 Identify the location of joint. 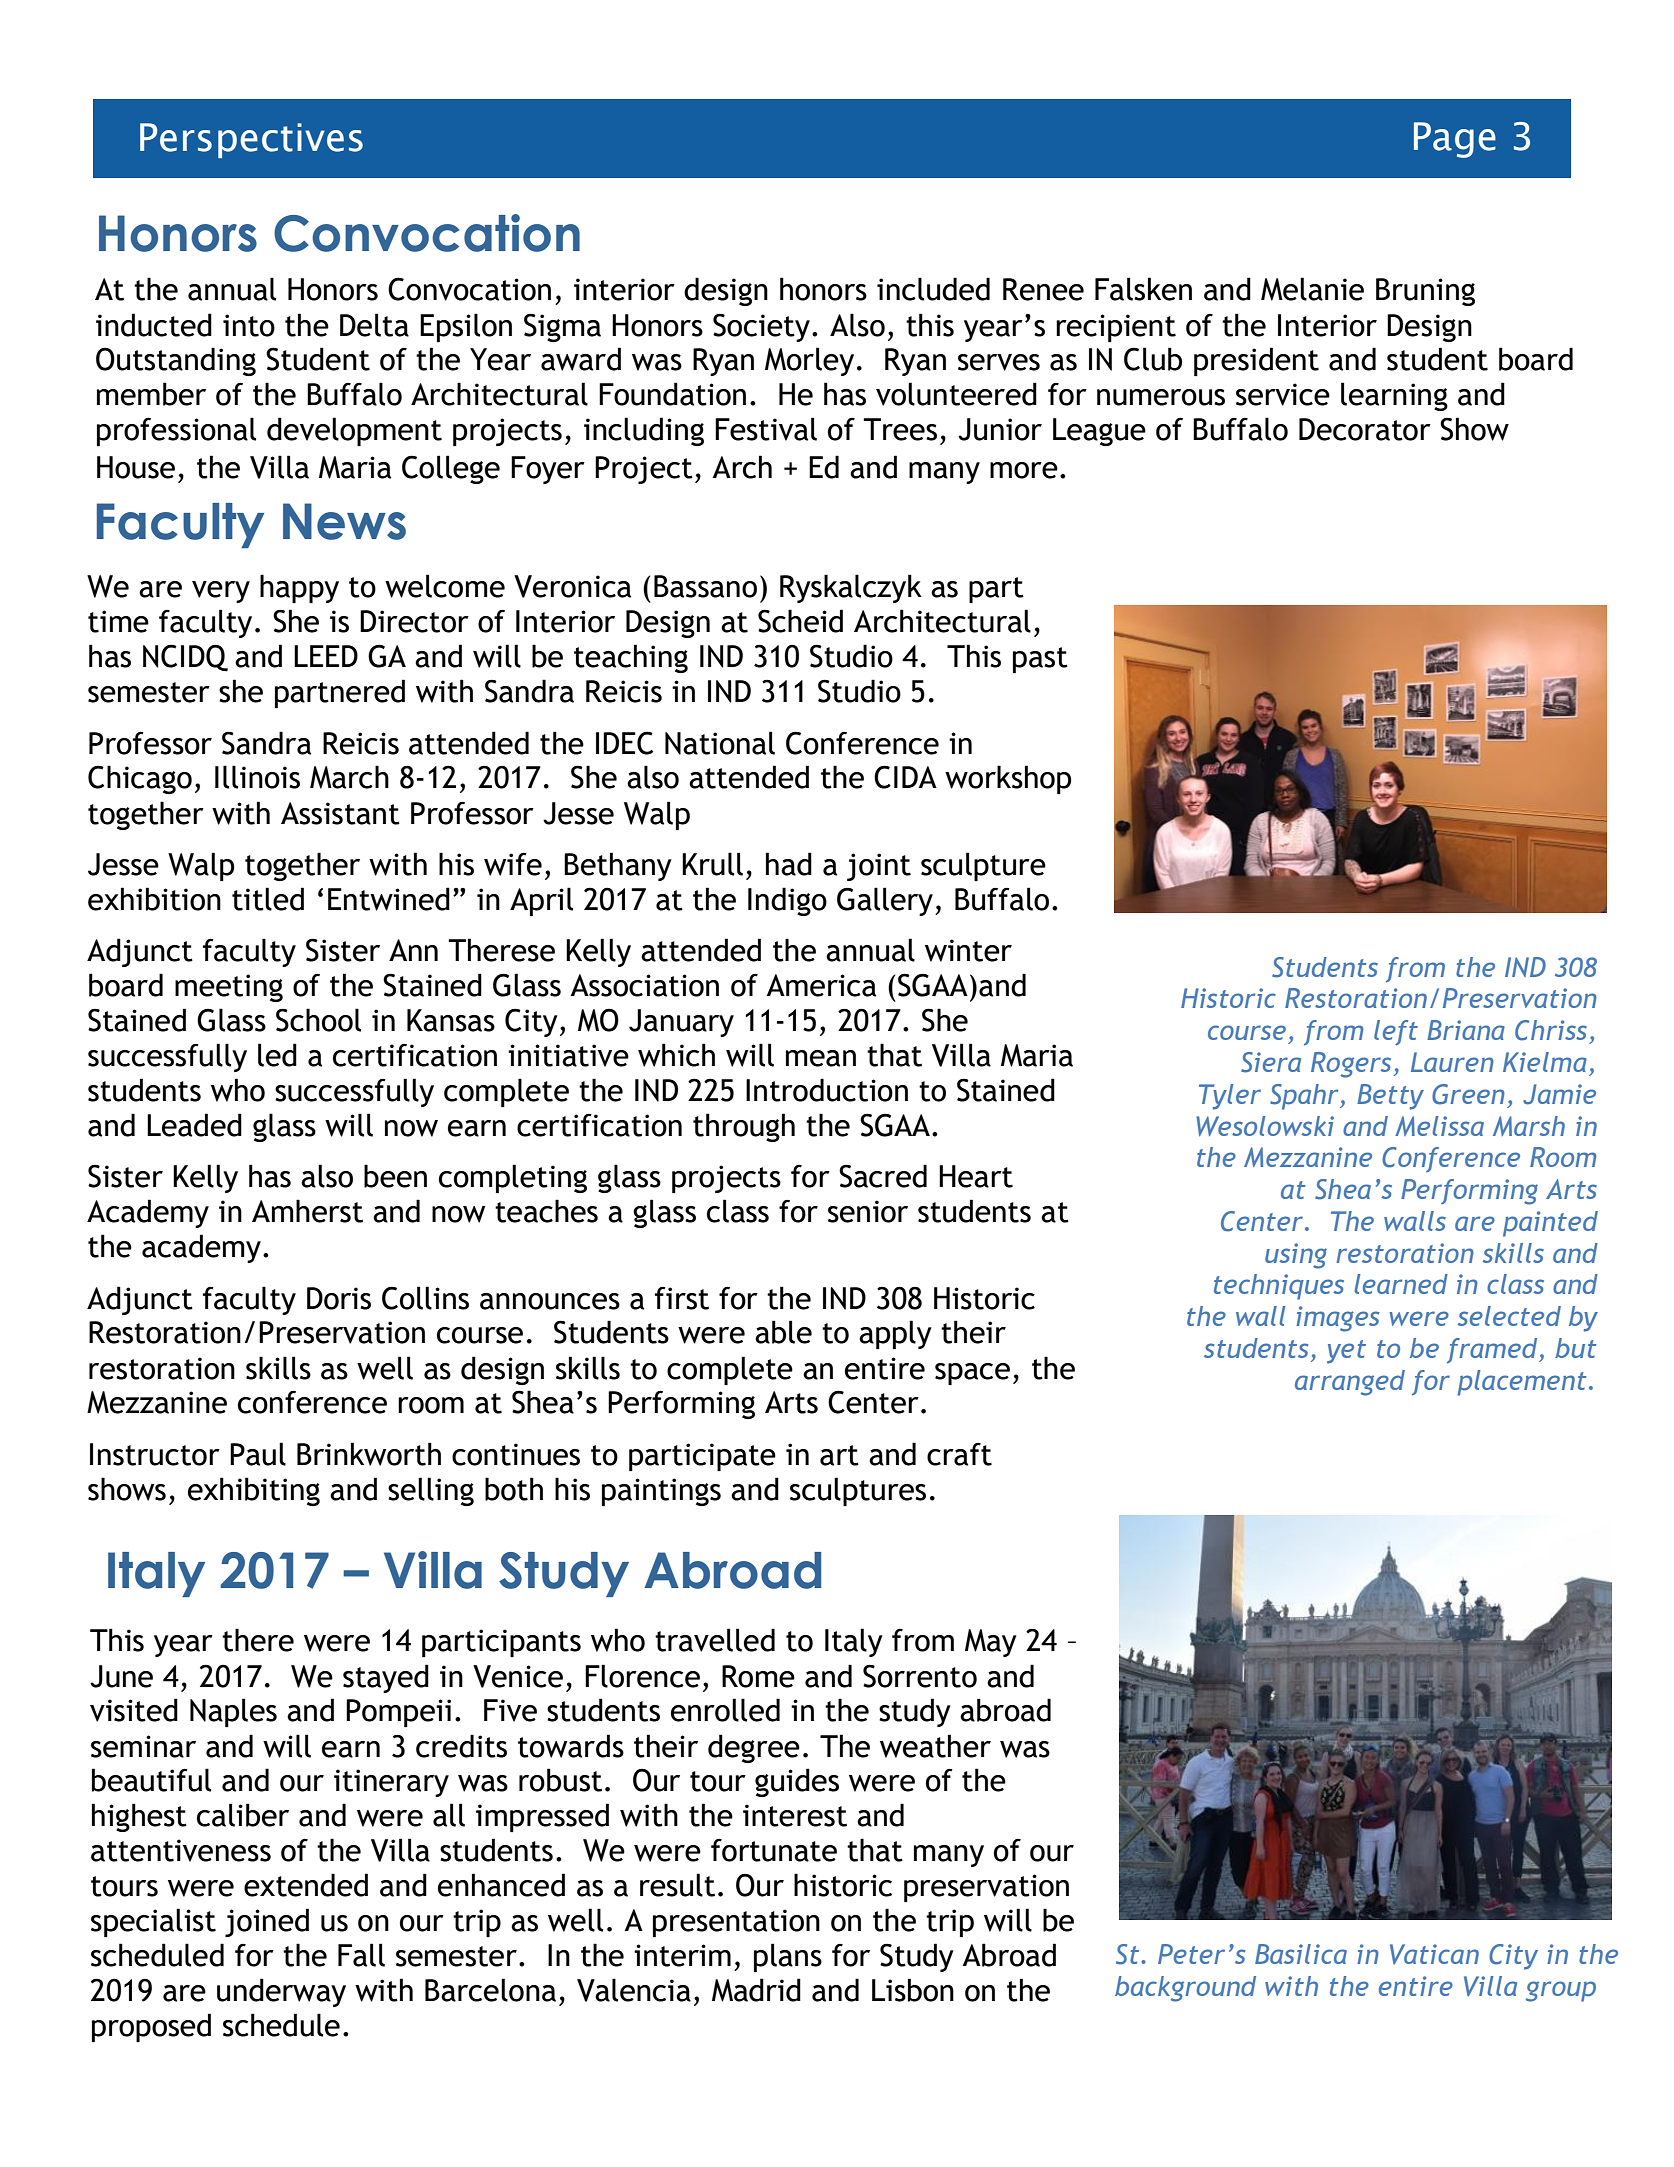
(879, 867).
